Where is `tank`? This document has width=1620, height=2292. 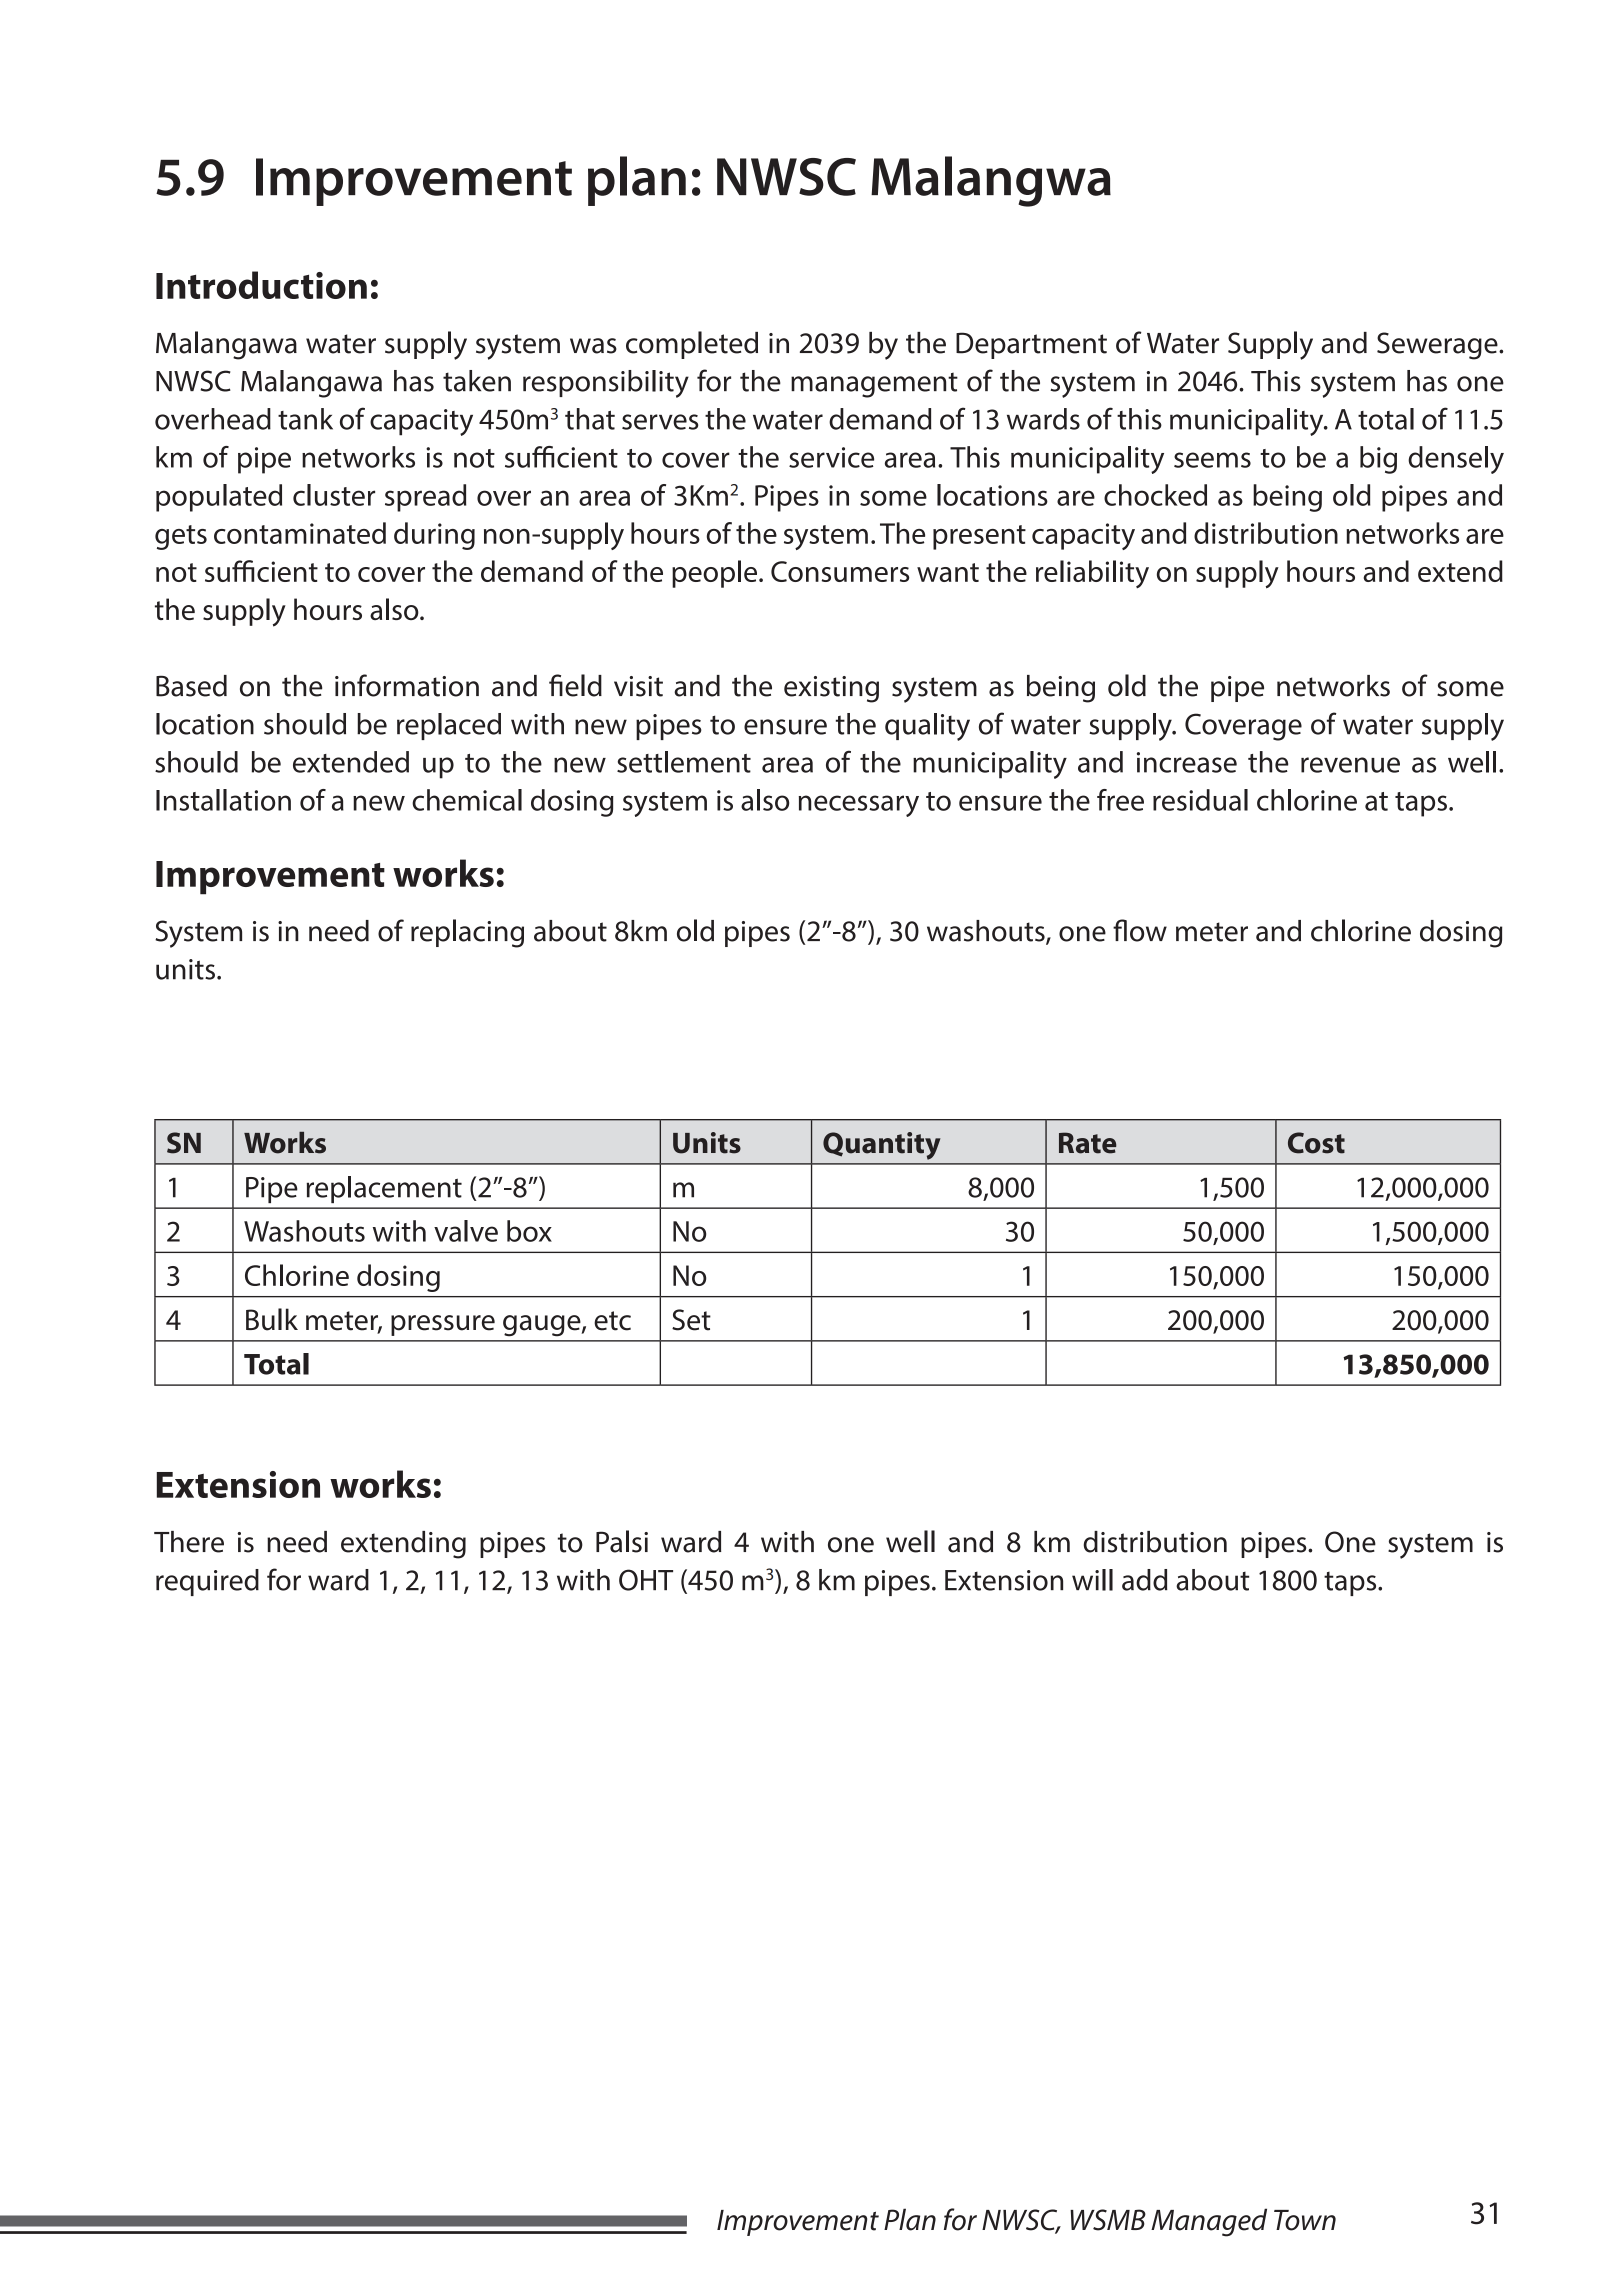 tank is located at coordinates (305, 419).
